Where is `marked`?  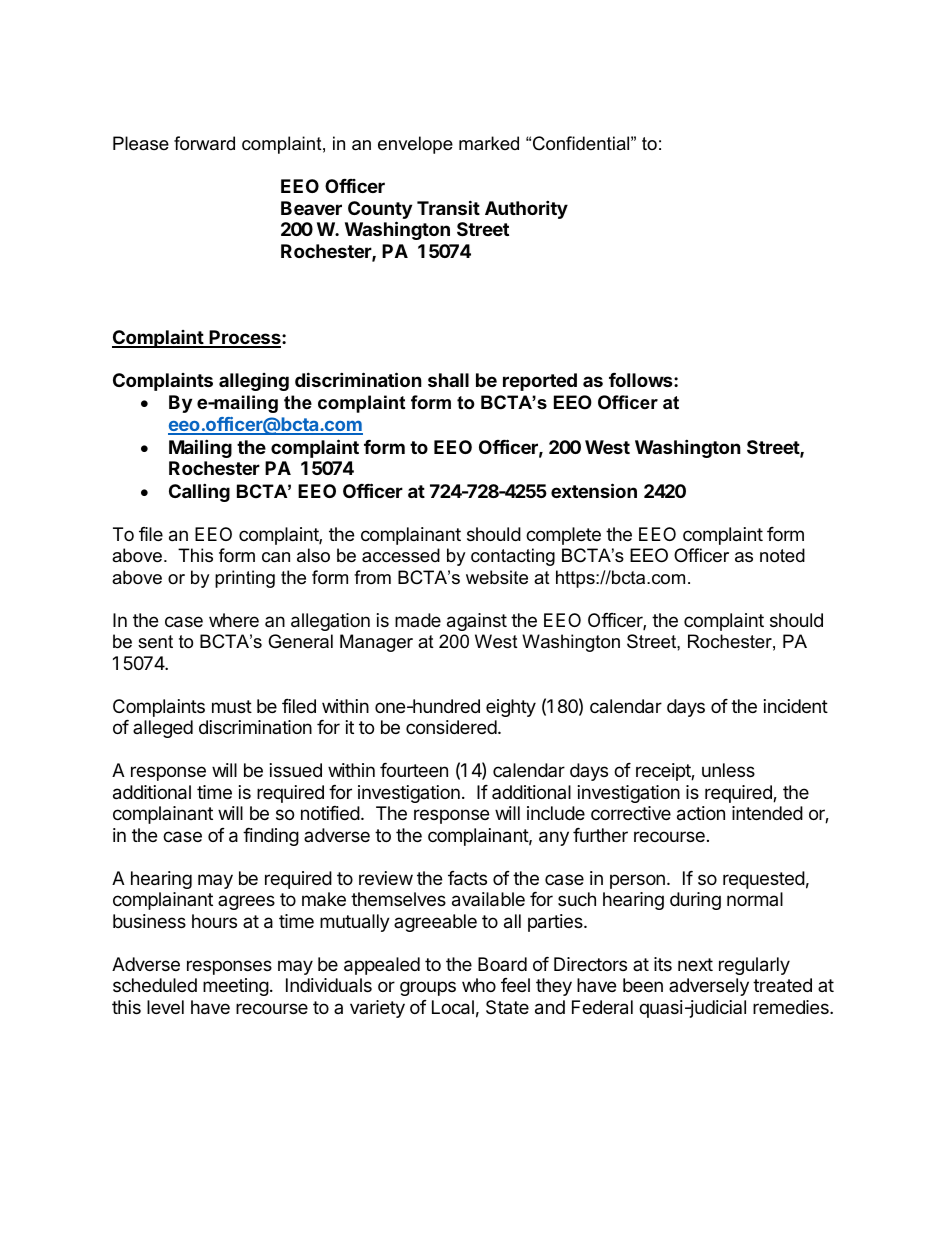
marked is located at coordinates (489, 143).
